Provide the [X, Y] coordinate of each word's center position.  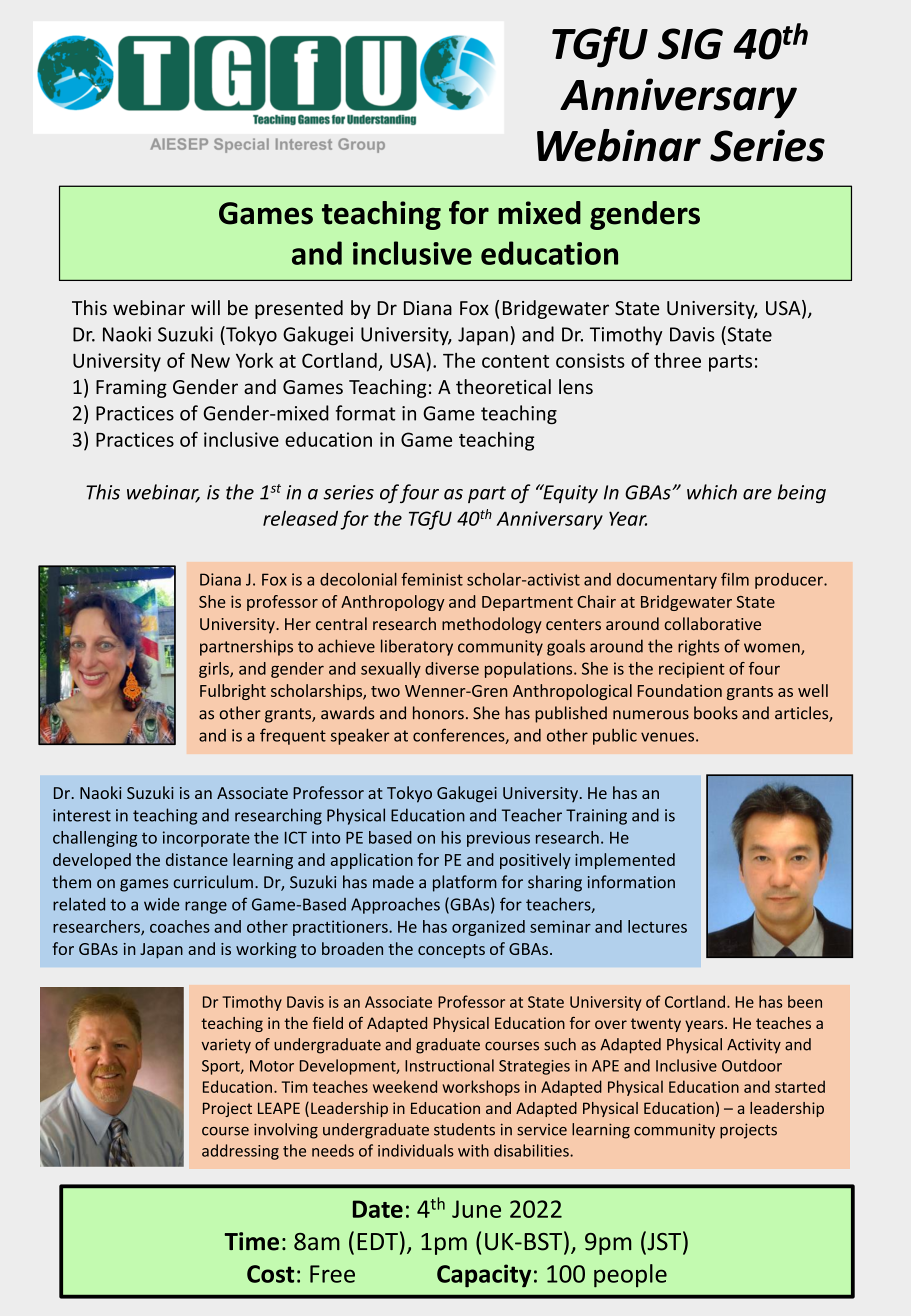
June [476, 1209]
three [677, 360]
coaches [180, 926]
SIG [690, 44]
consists [590, 360]
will [205, 307]
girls [215, 670]
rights [698, 647]
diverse [452, 668]
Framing [131, 389]
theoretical [503, 386]
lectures [657, 926]
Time [251, 1241]
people [630, 1276]
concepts [451, 951]
